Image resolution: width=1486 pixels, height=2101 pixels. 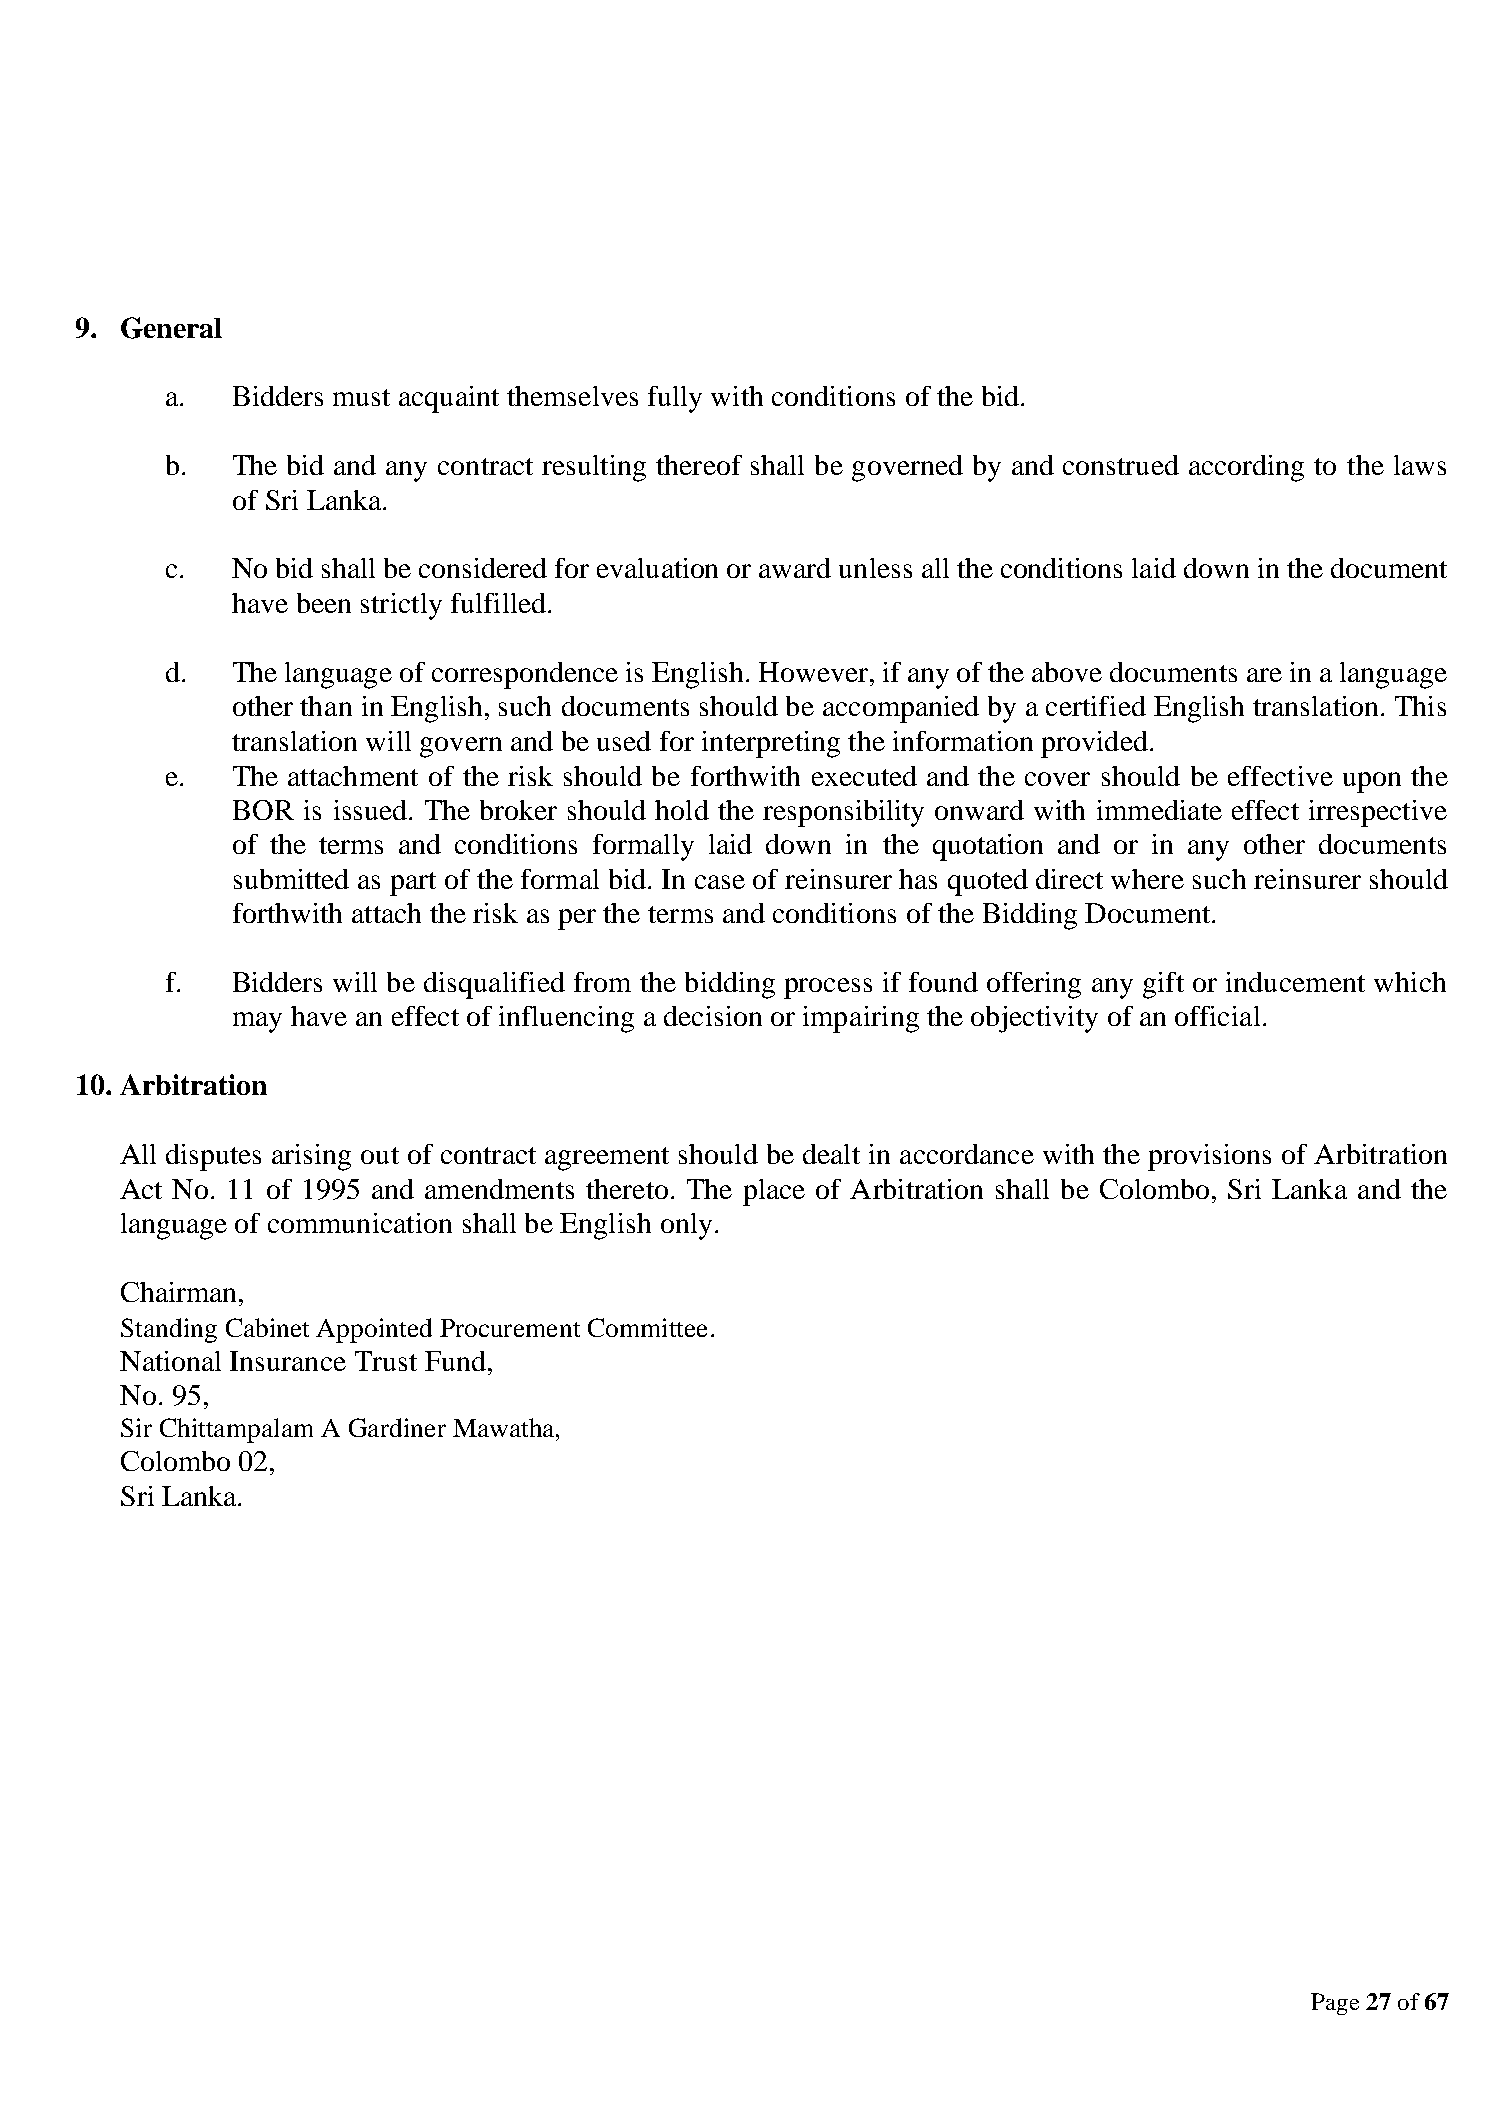 I want to click on according, so click(x=1246, y=468).
